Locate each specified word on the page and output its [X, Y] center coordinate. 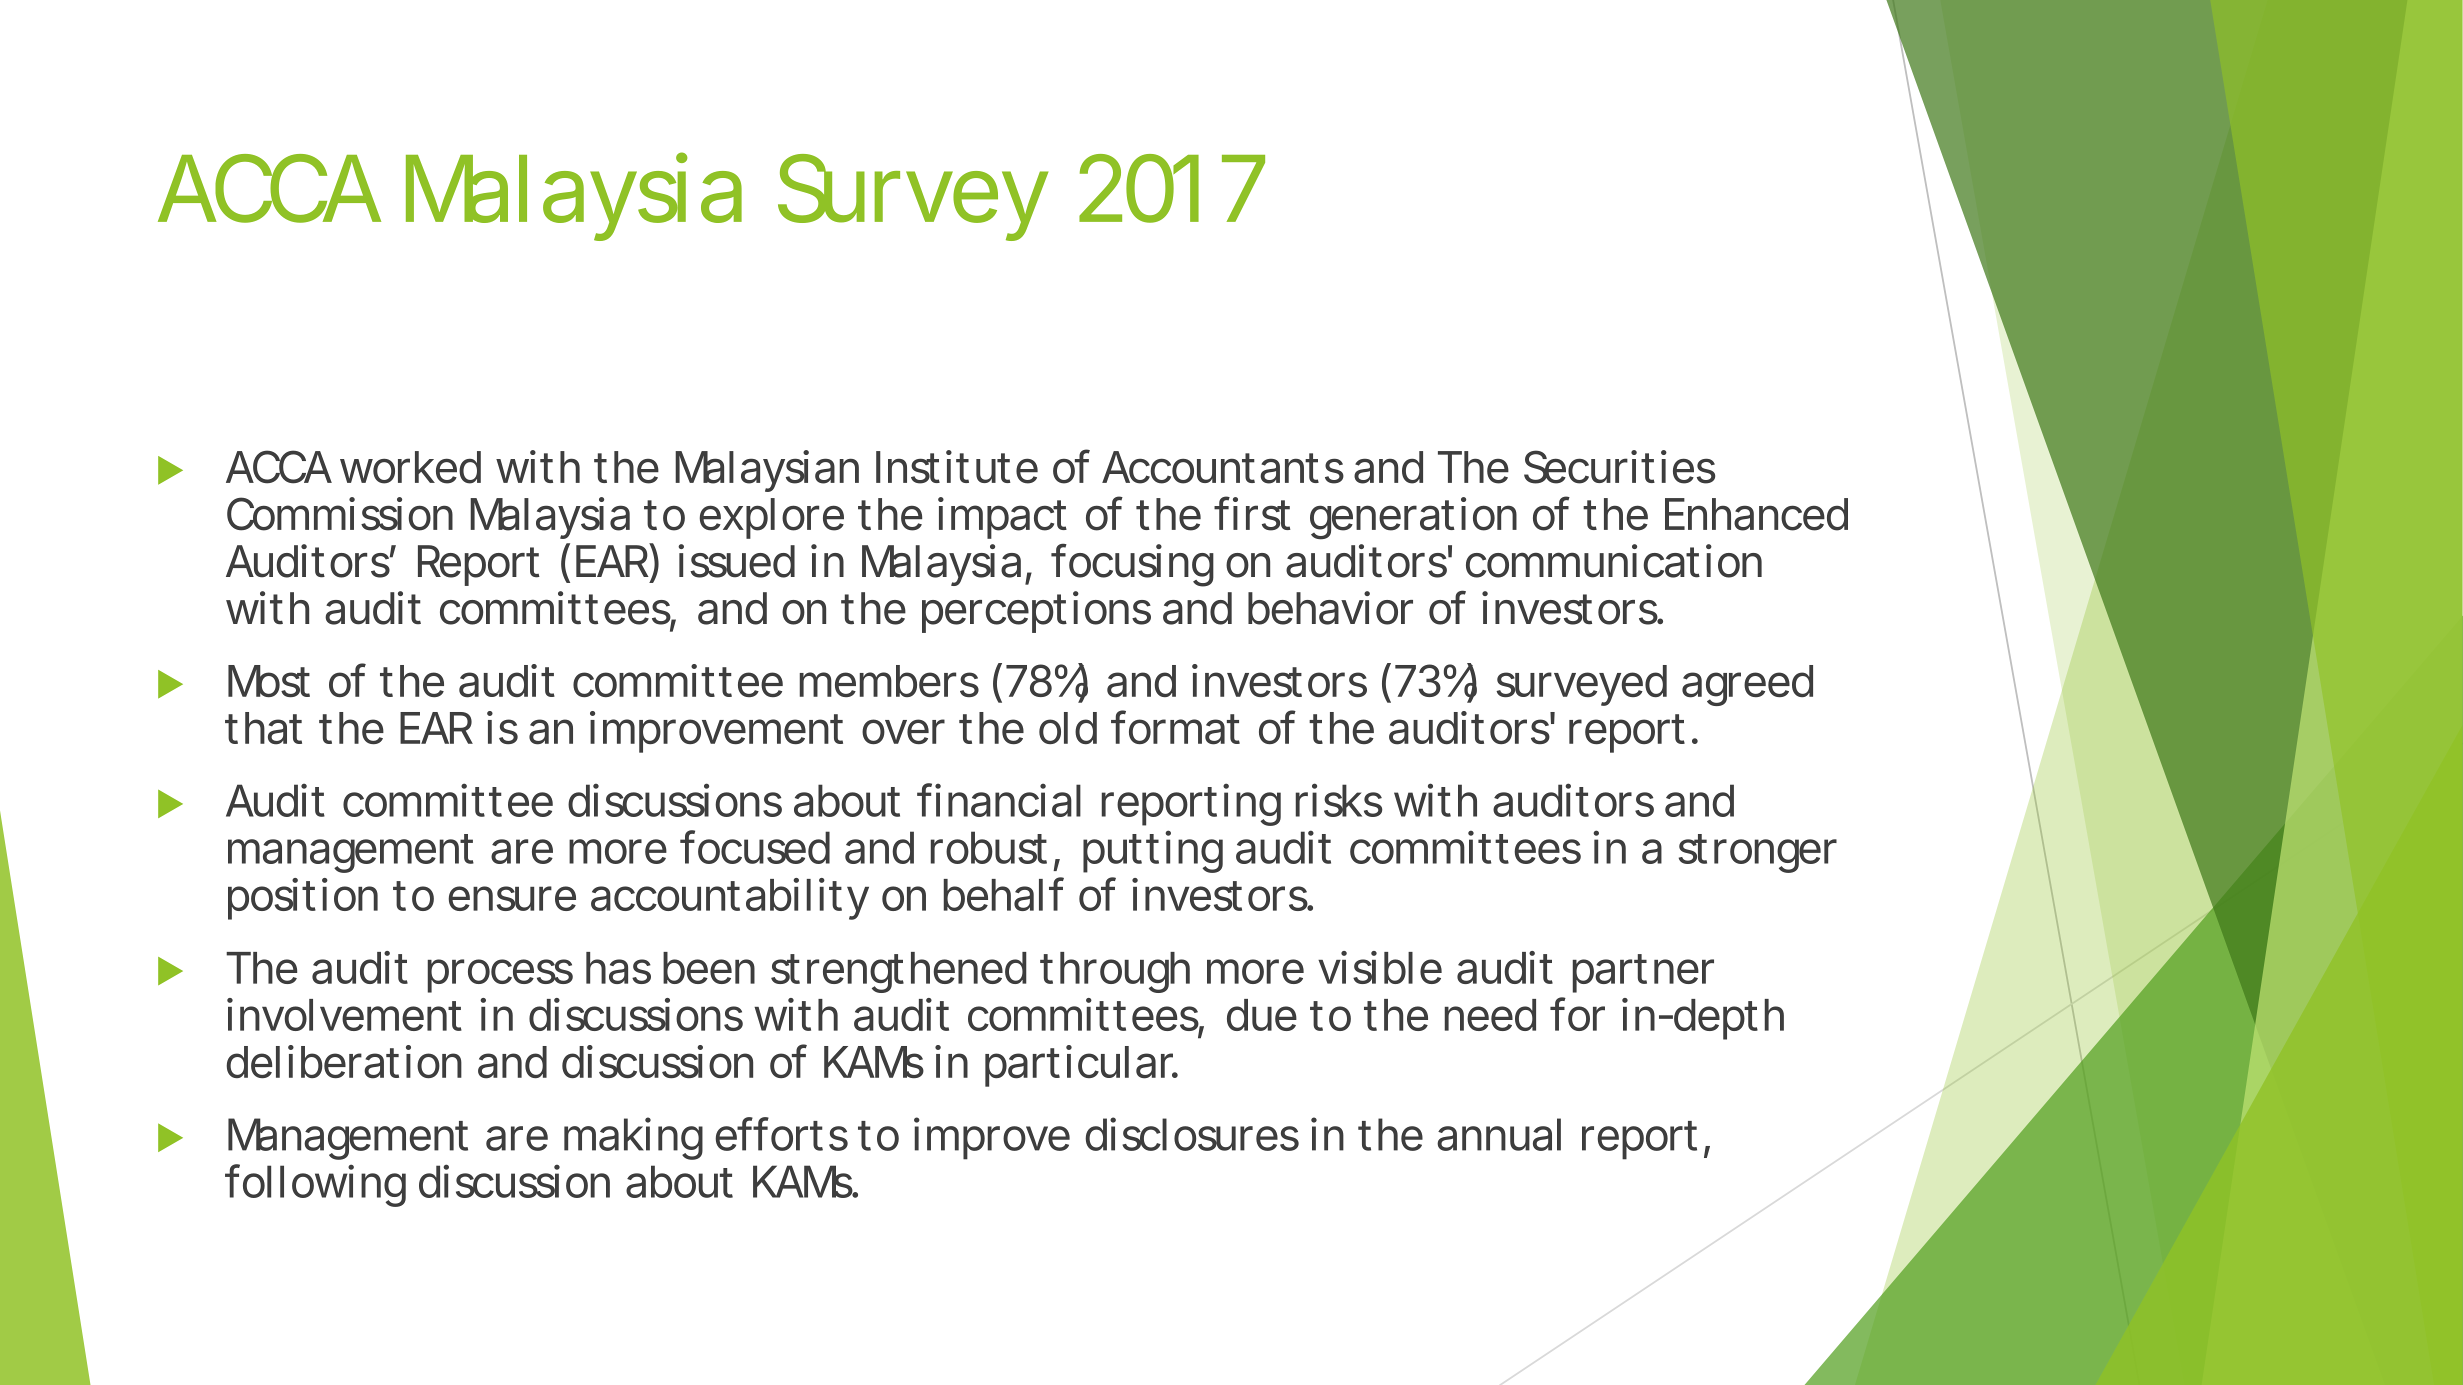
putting [1153, 851]
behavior [1330, 608]
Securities [1619, 467]
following [315, 1185]
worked [410, 467]
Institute [957, 467]
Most [269, 681]
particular [1081, 1066]
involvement [344, 1014]
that [264, 728]
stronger [1758, 853]
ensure [512, 898]
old [1068, 728]
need [1490, 1015]
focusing [1132, 565]
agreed [1747, 685]
